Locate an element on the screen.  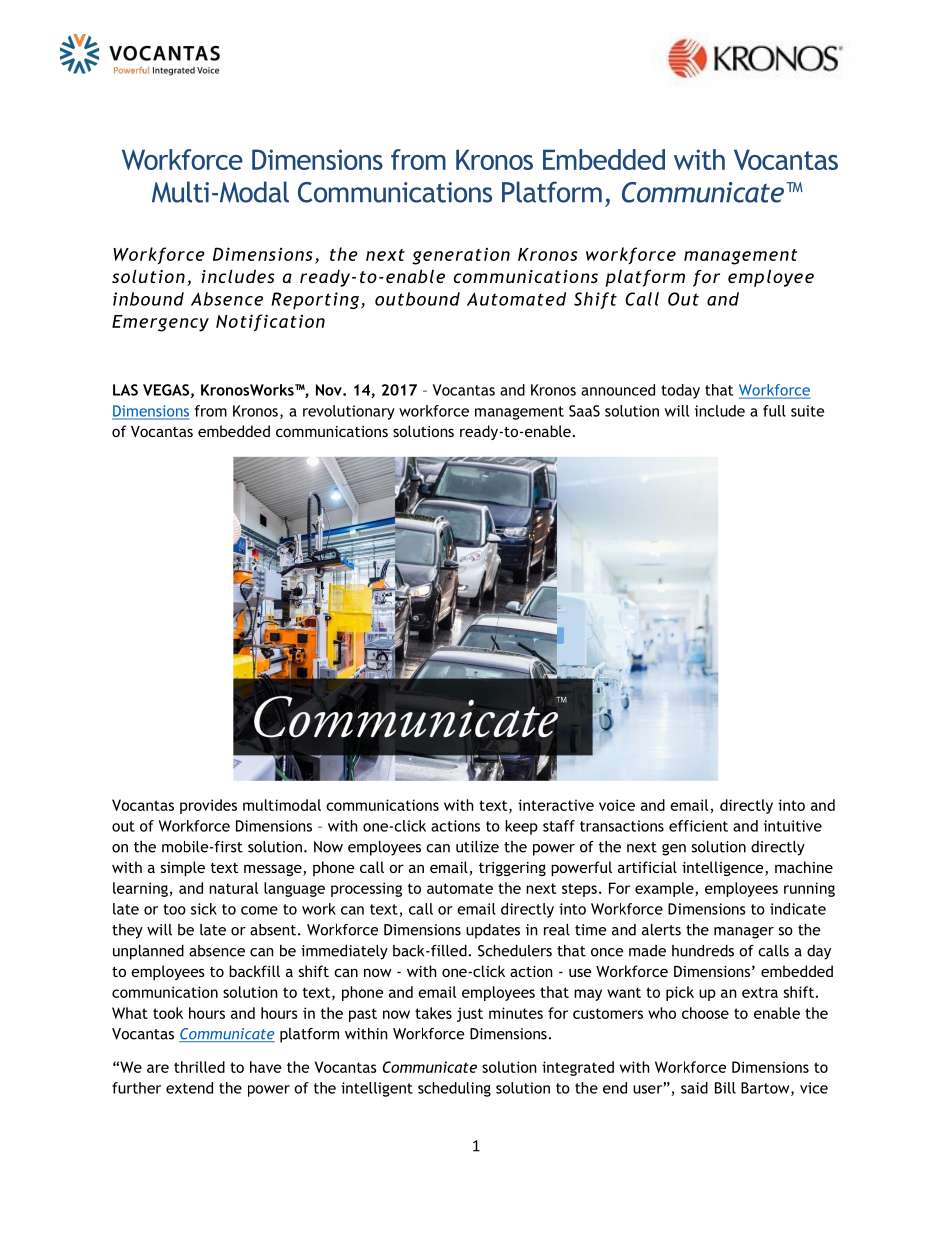
efficient is located at coordinates (698, 826).
